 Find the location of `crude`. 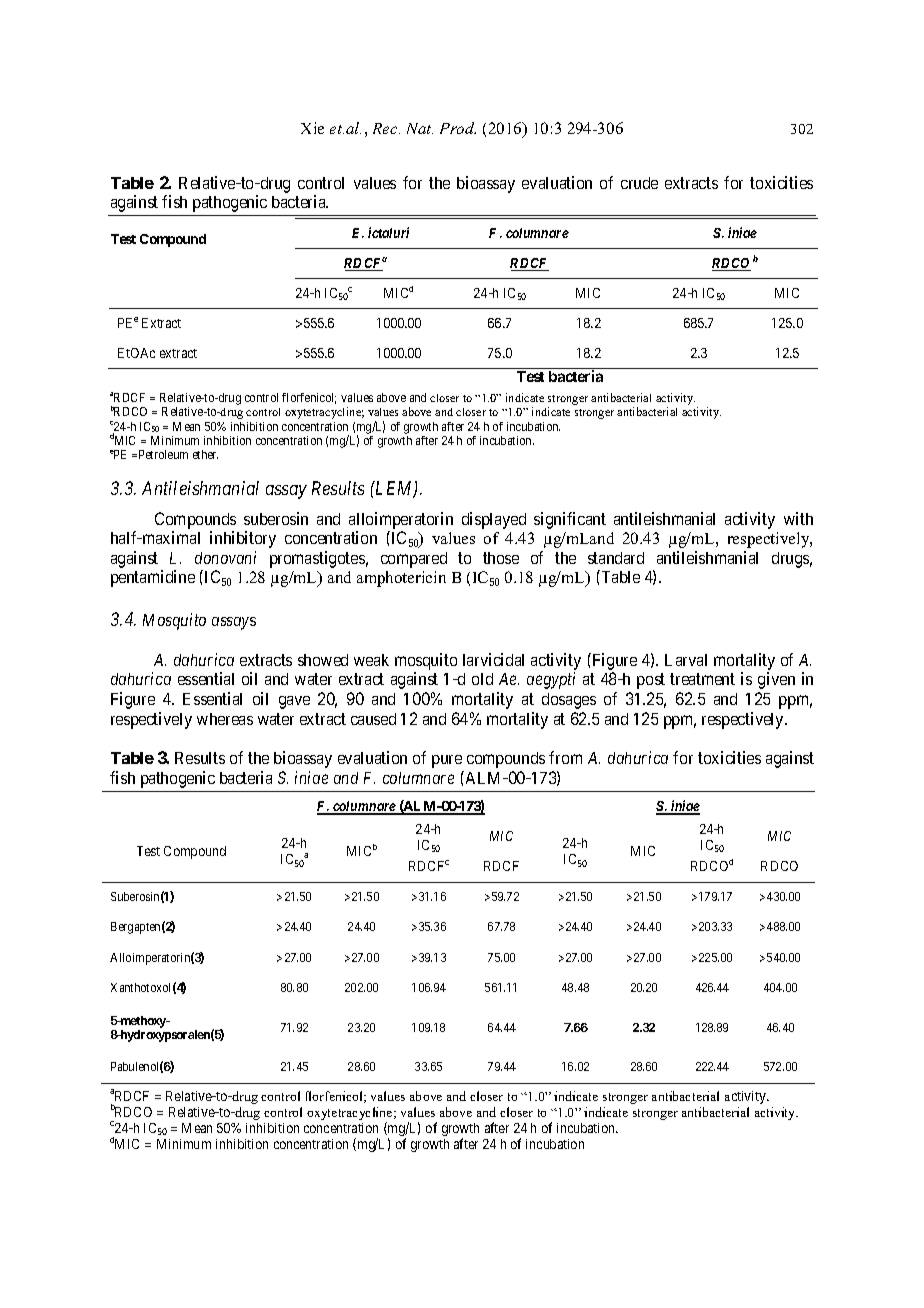

crude is located at coordinates (639, 183).
